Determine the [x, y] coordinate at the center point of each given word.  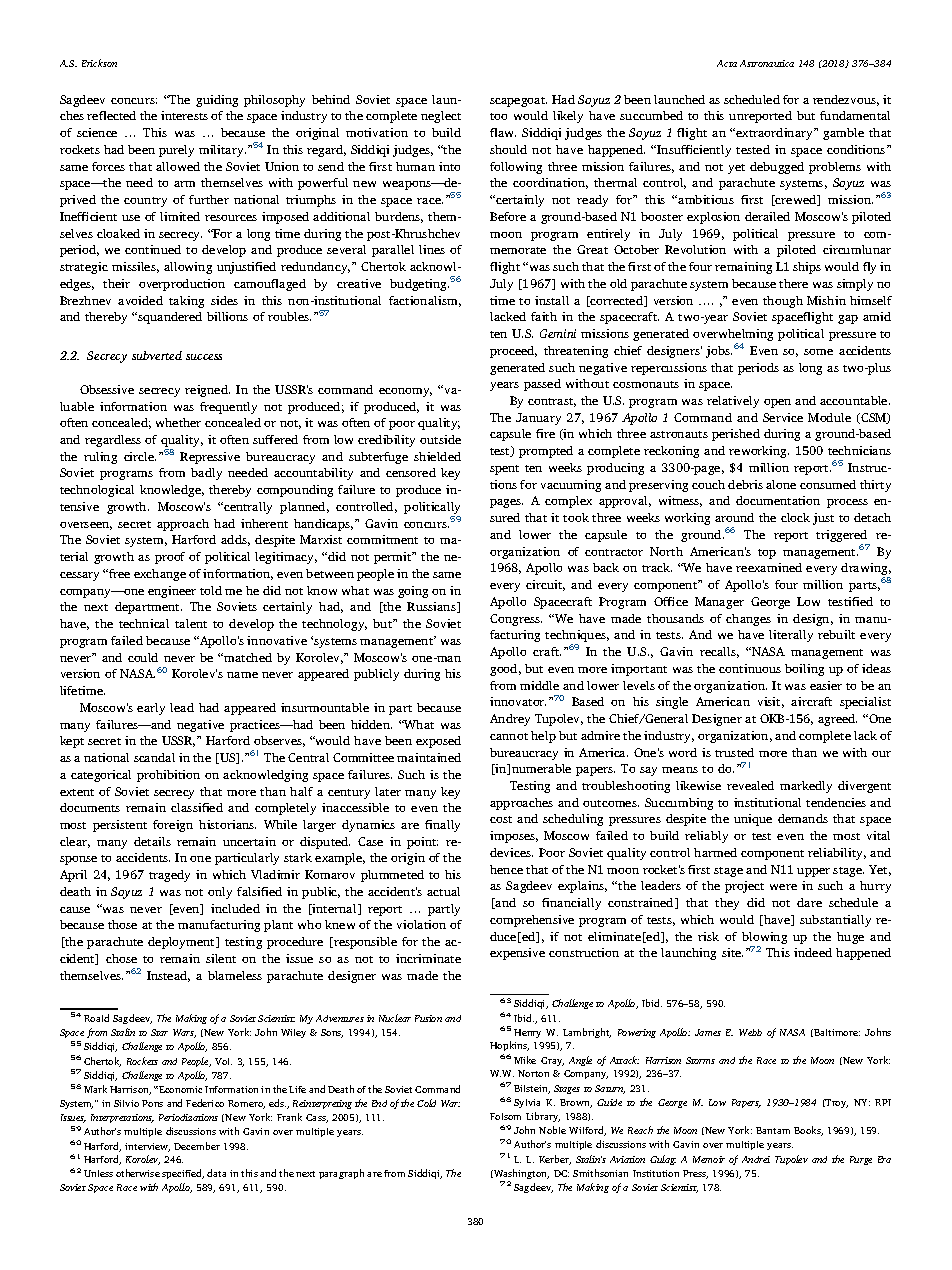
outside [440, 439]
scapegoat [518, 102]
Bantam [773, 1130]
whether [178, 422]
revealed [750, 785]
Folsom [505, 1116]
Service [783, 417]
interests [184, 115]
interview [147, 1147]
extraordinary [775, 134]
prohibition [168, 776]
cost [501, 819]
